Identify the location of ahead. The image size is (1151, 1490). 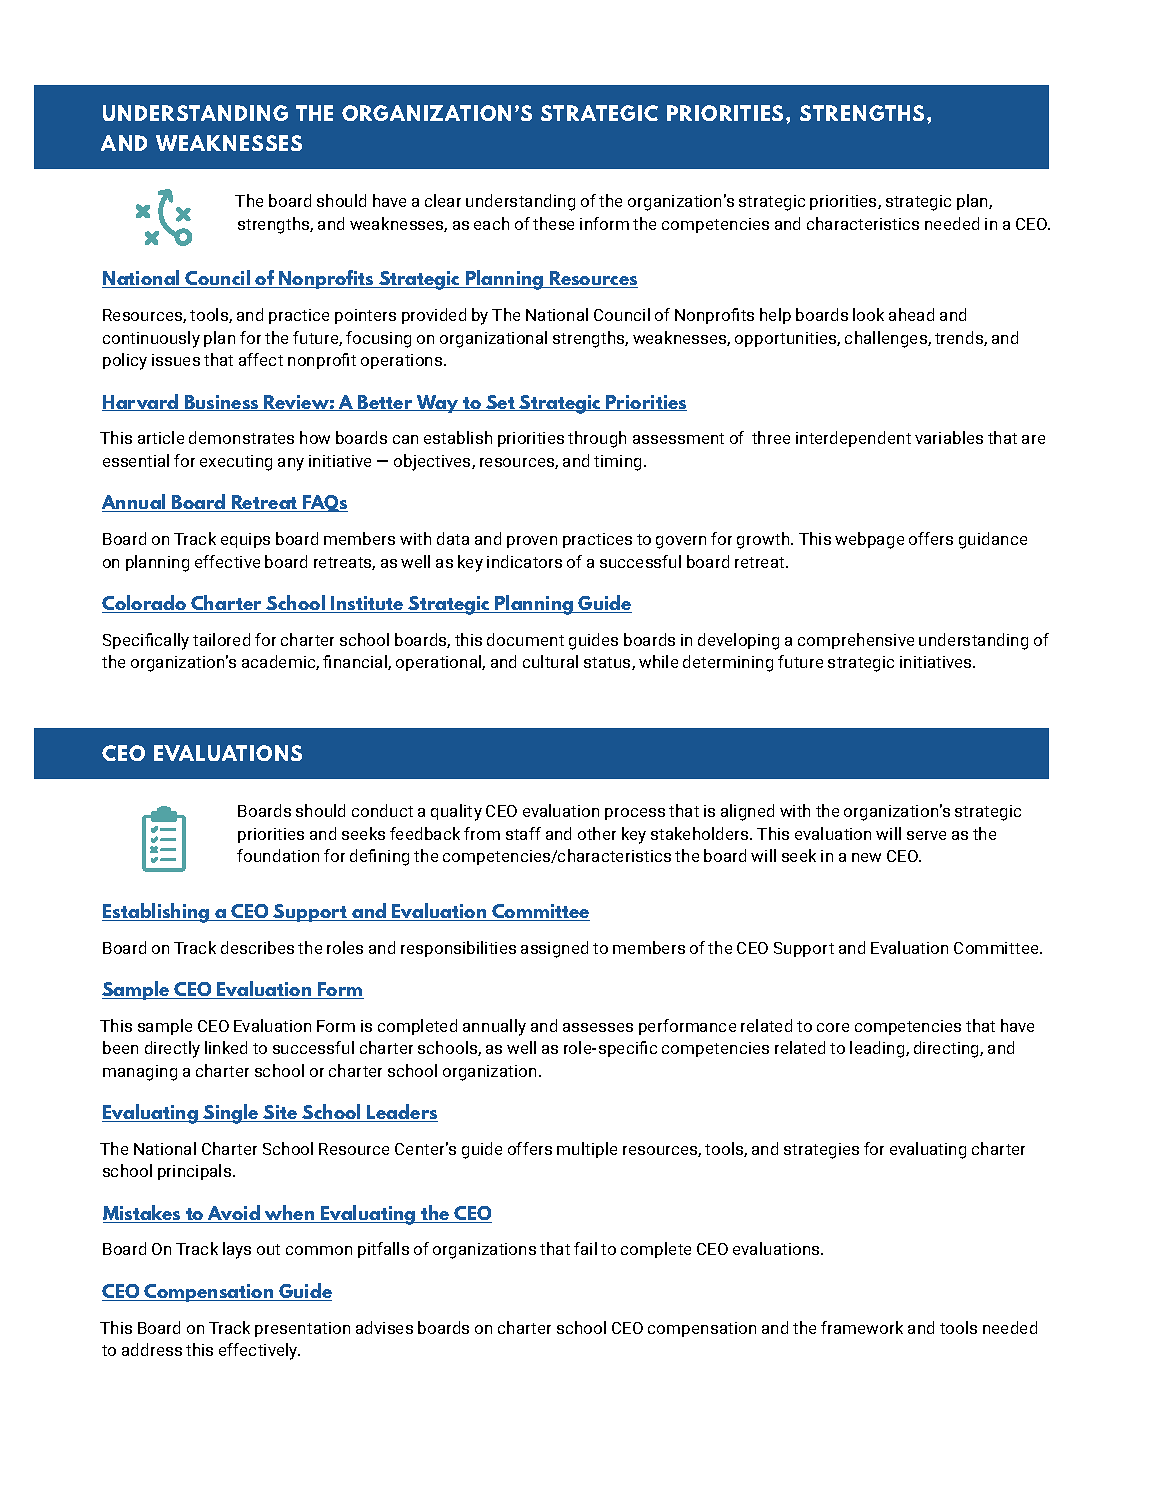
(911, 314).
